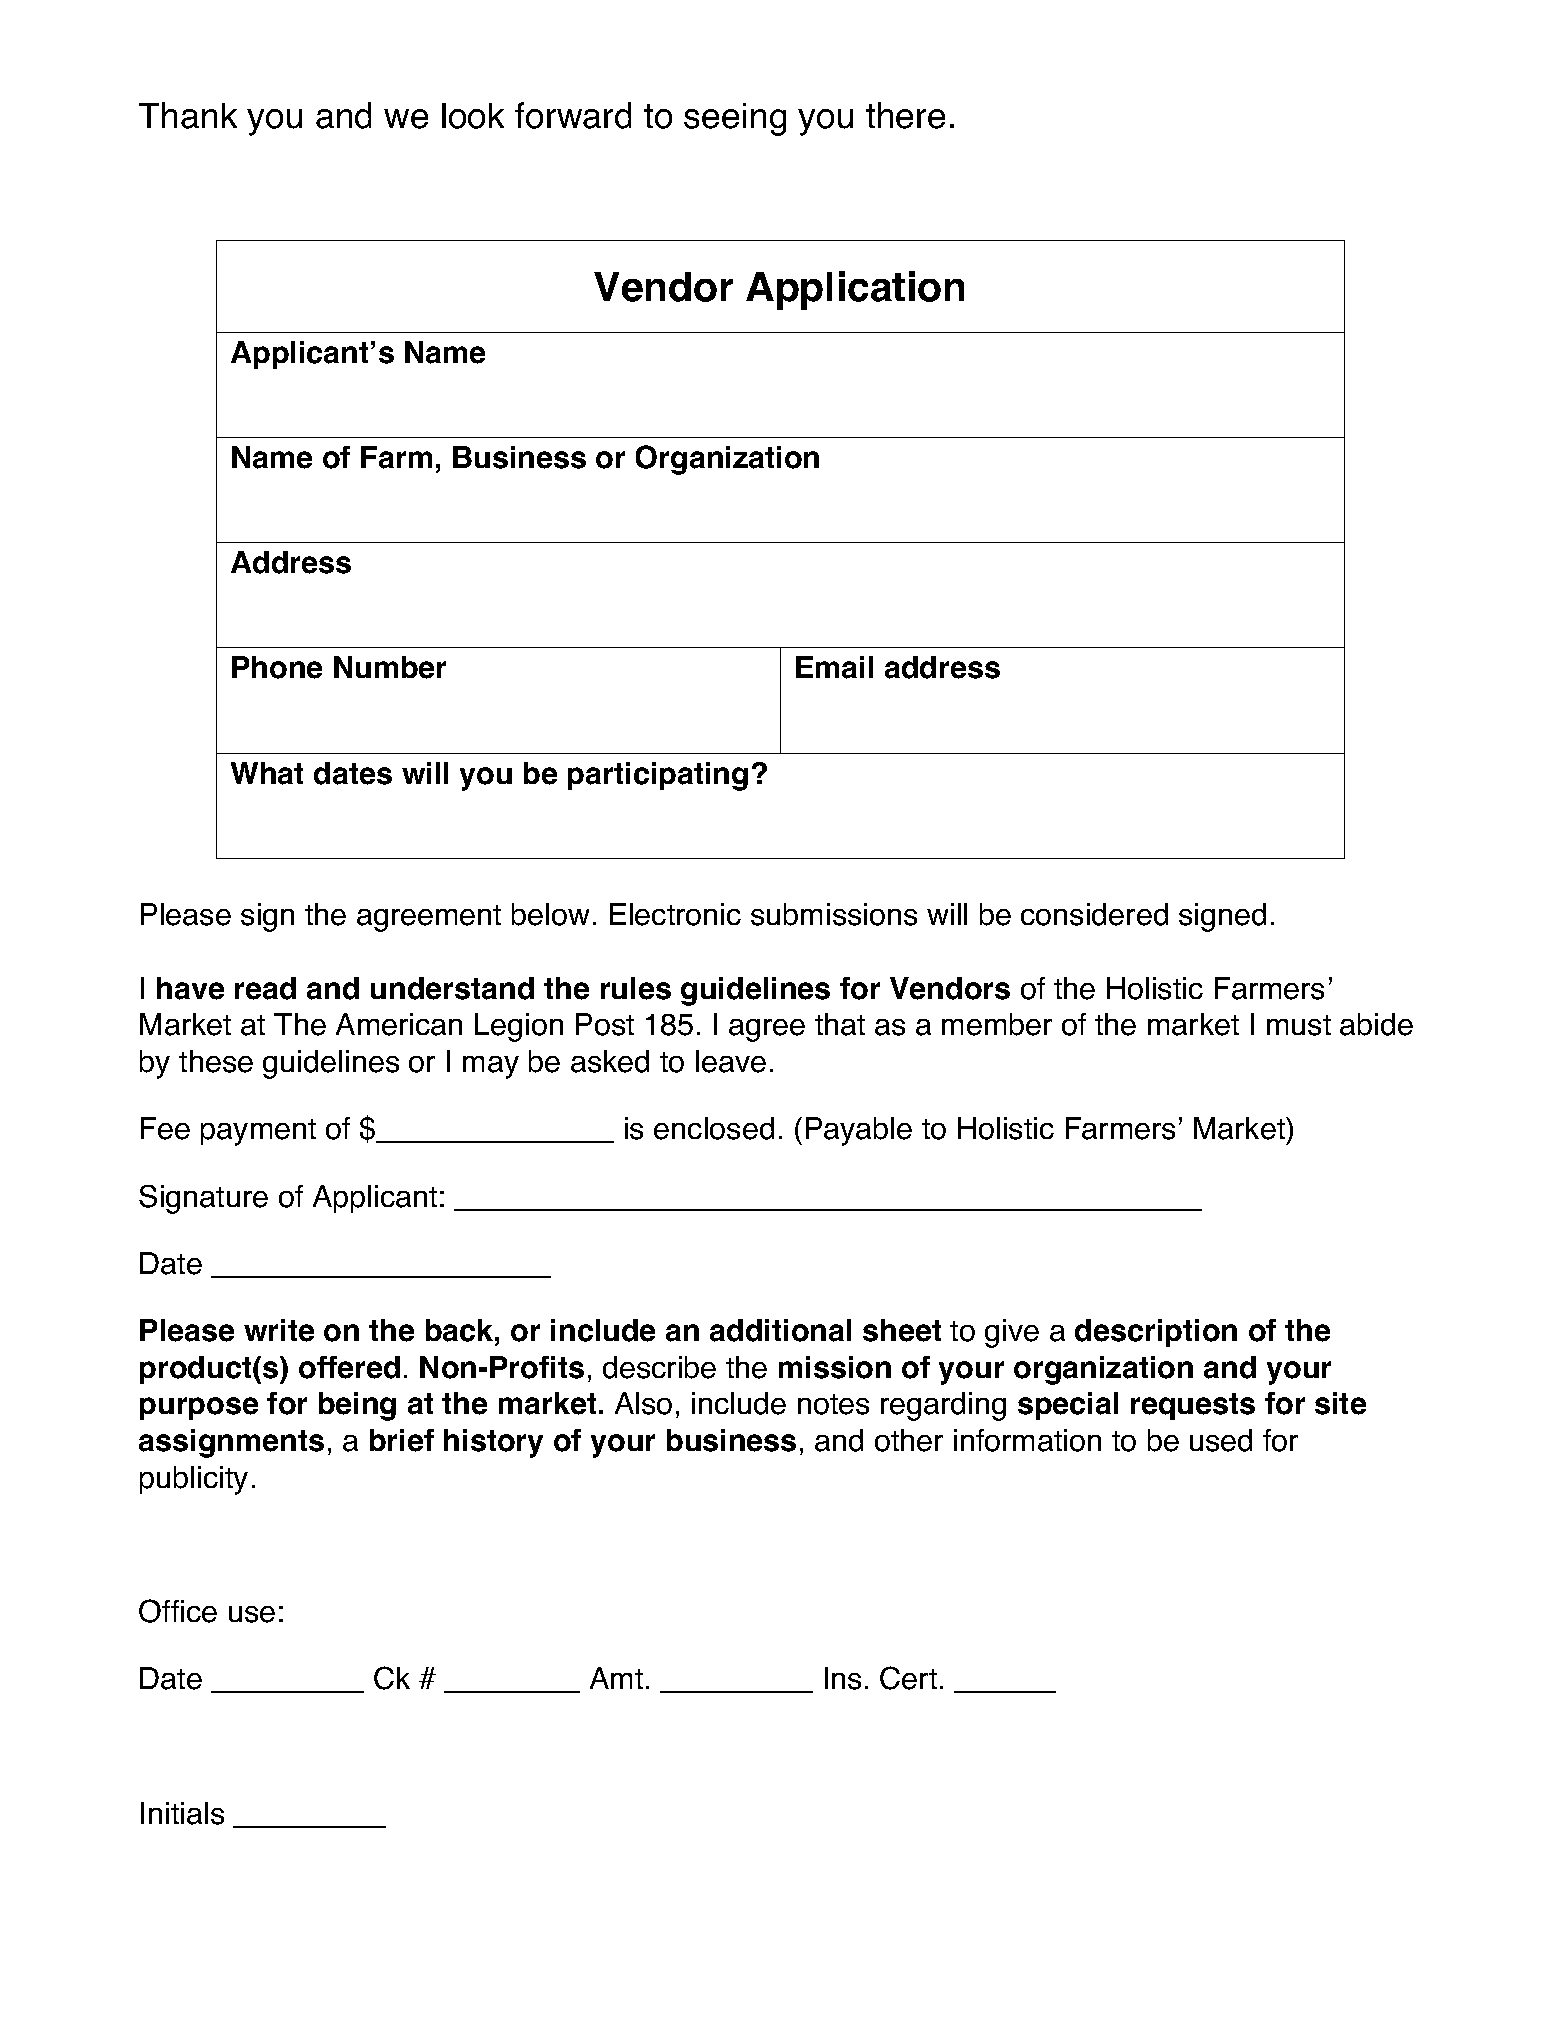  What do you see at coordinates (855, 290) in the image?
I see `Application` at bounding box center [855, 290].
